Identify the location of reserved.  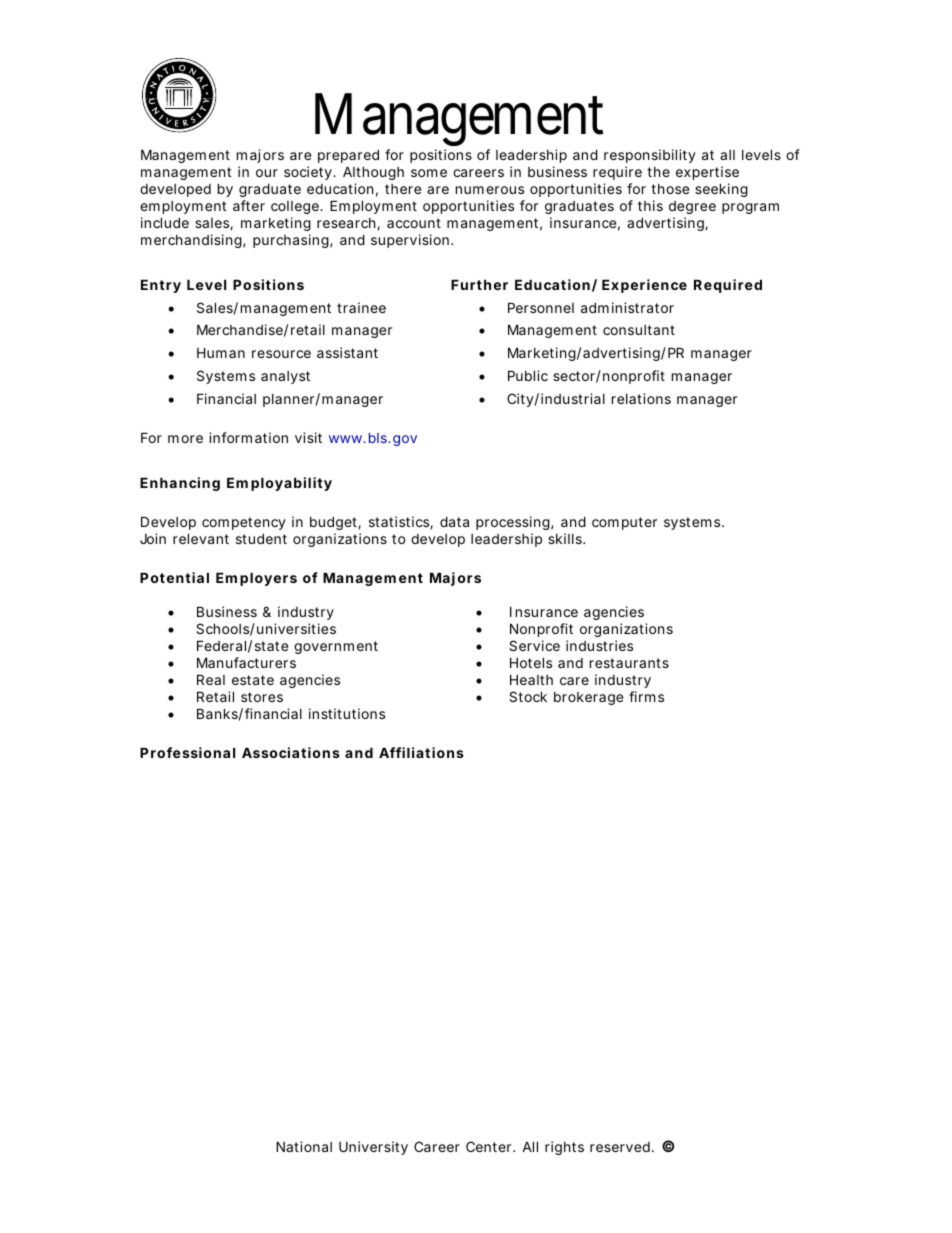
(620, 1147).
